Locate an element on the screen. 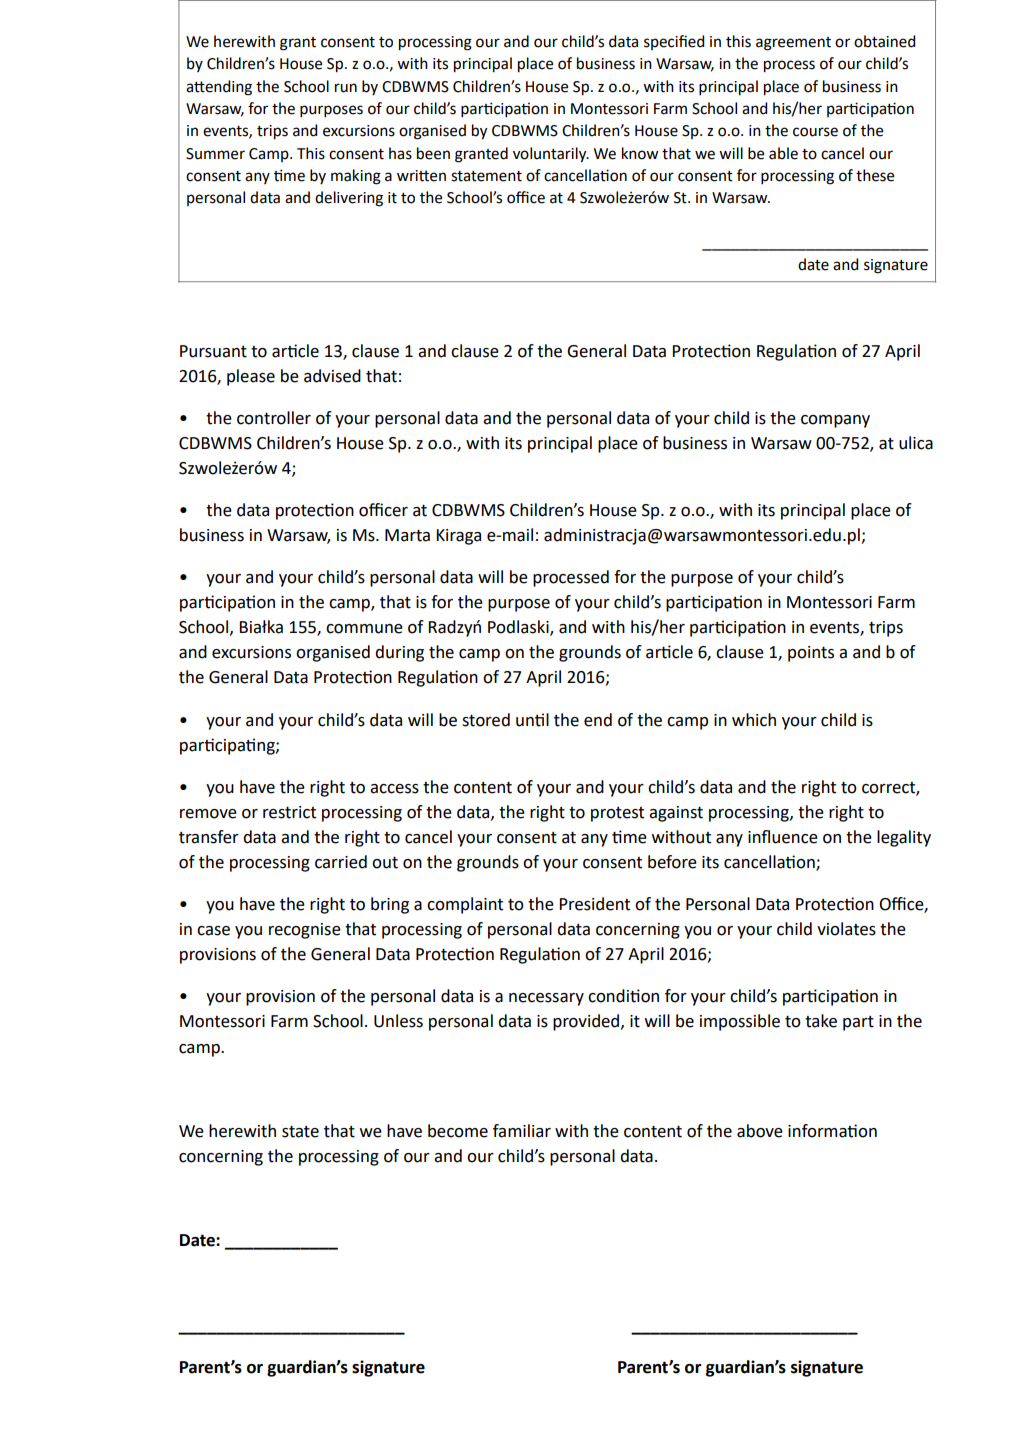 This screenshot has width=1021, height=1445. familiar is located at coordinates (522, 1131).
